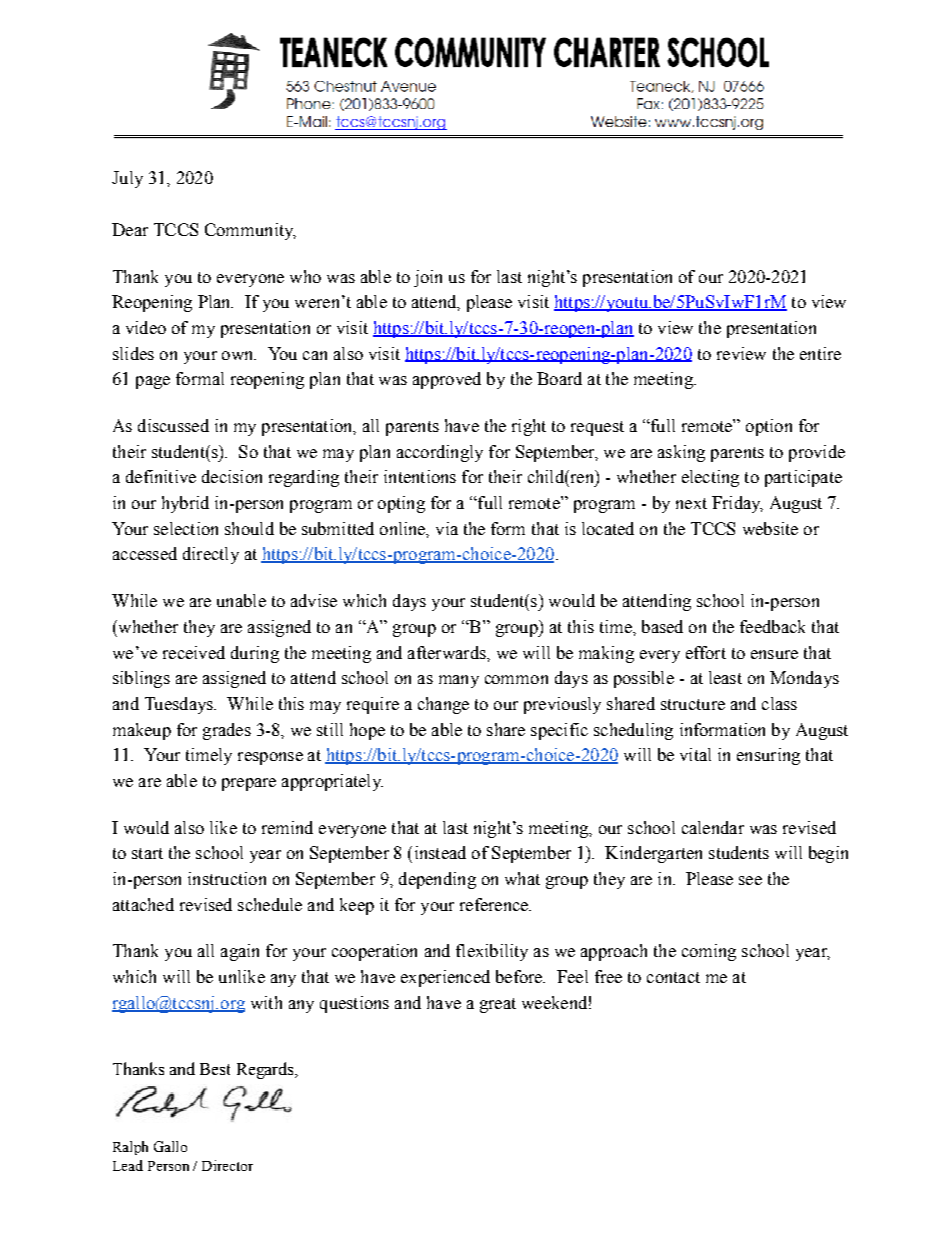 This image has width=952, height=1233. What do you see at coordinates (211, 555) in the image?
I see `directly` at bounding box center [211, 555].
